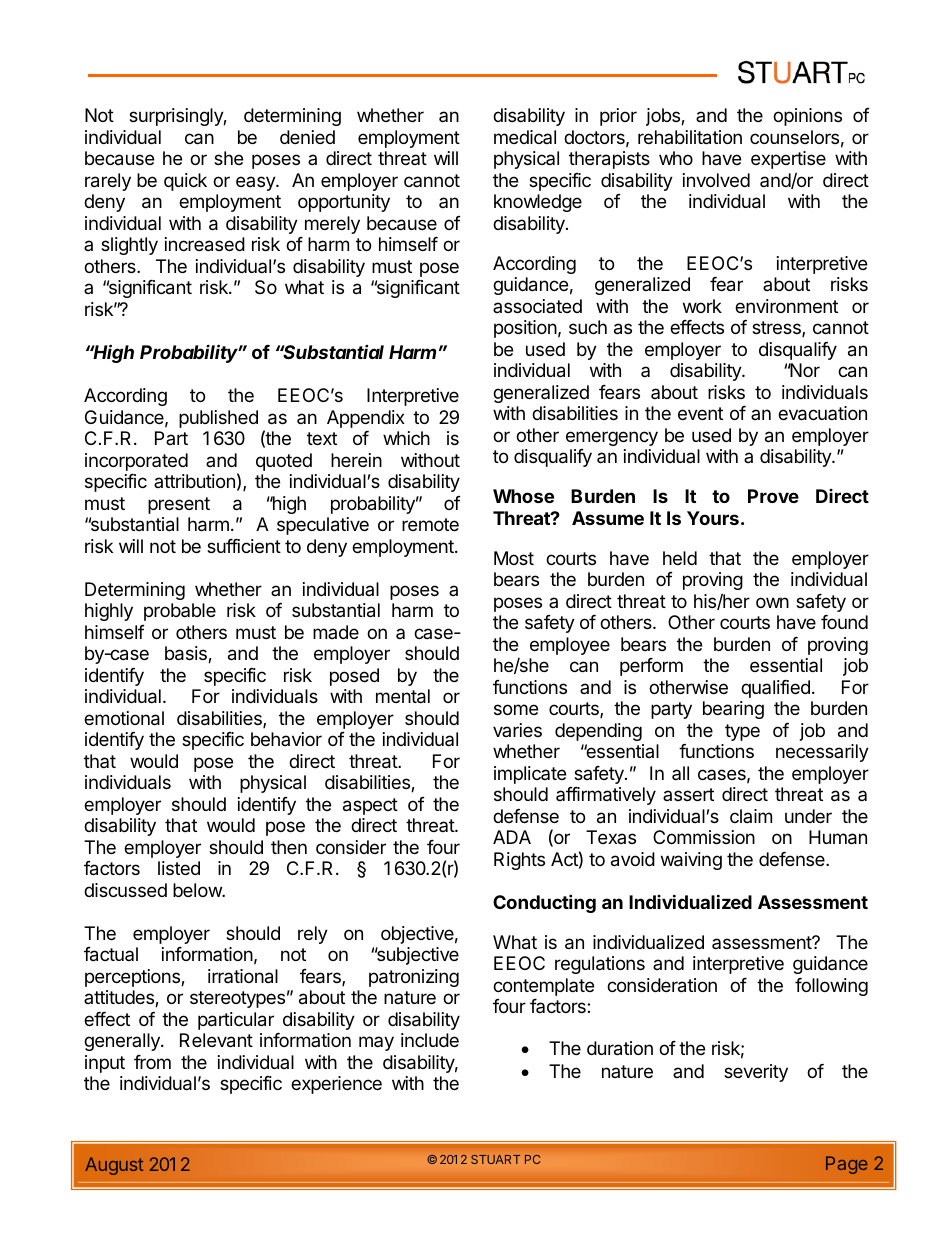 The image size is (952, 1233). What do you see at coordinates (185, 182) in the image?
I see `quick` at bounding box center [185, 182].
